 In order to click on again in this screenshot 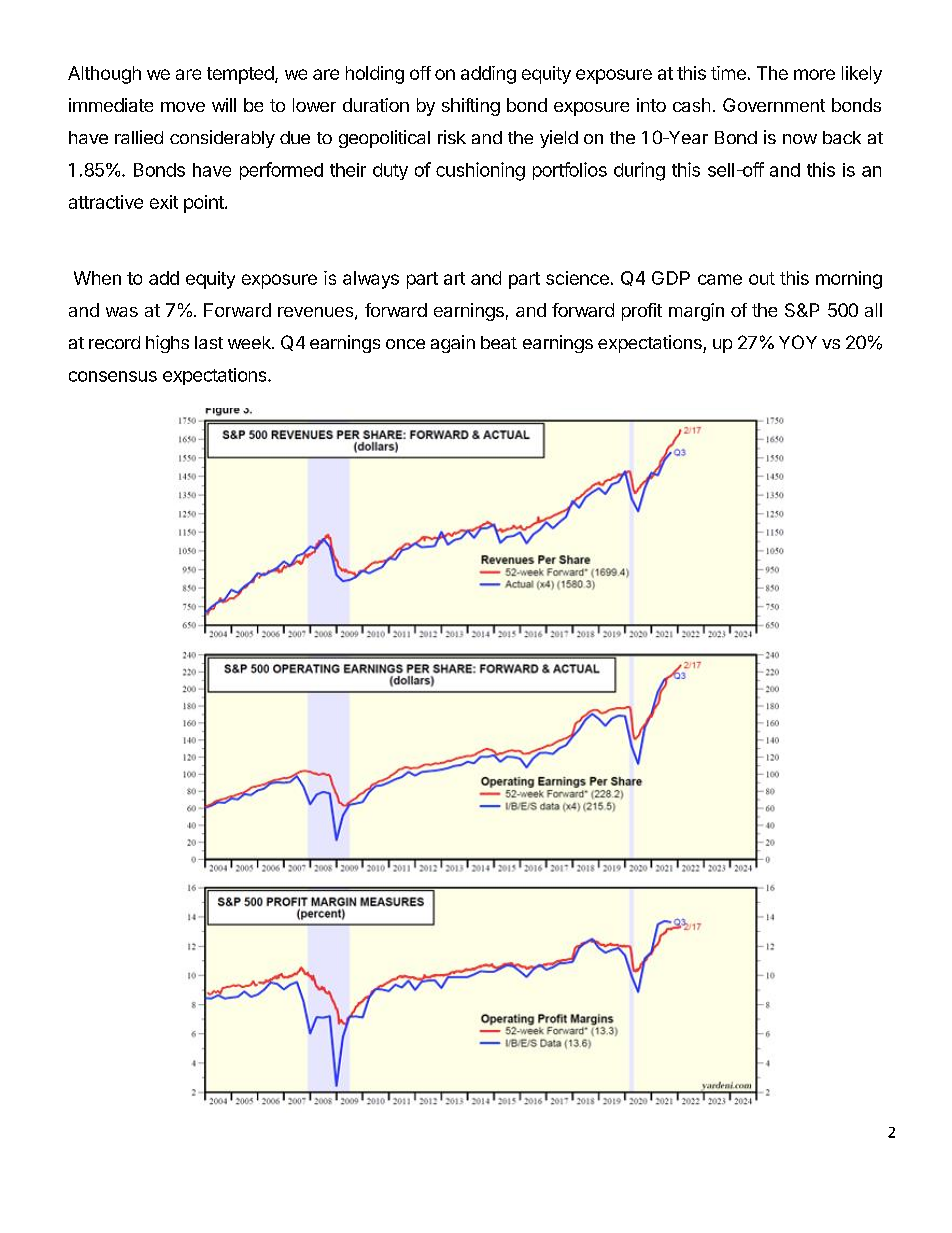, I will do `click(453, 344)`.
